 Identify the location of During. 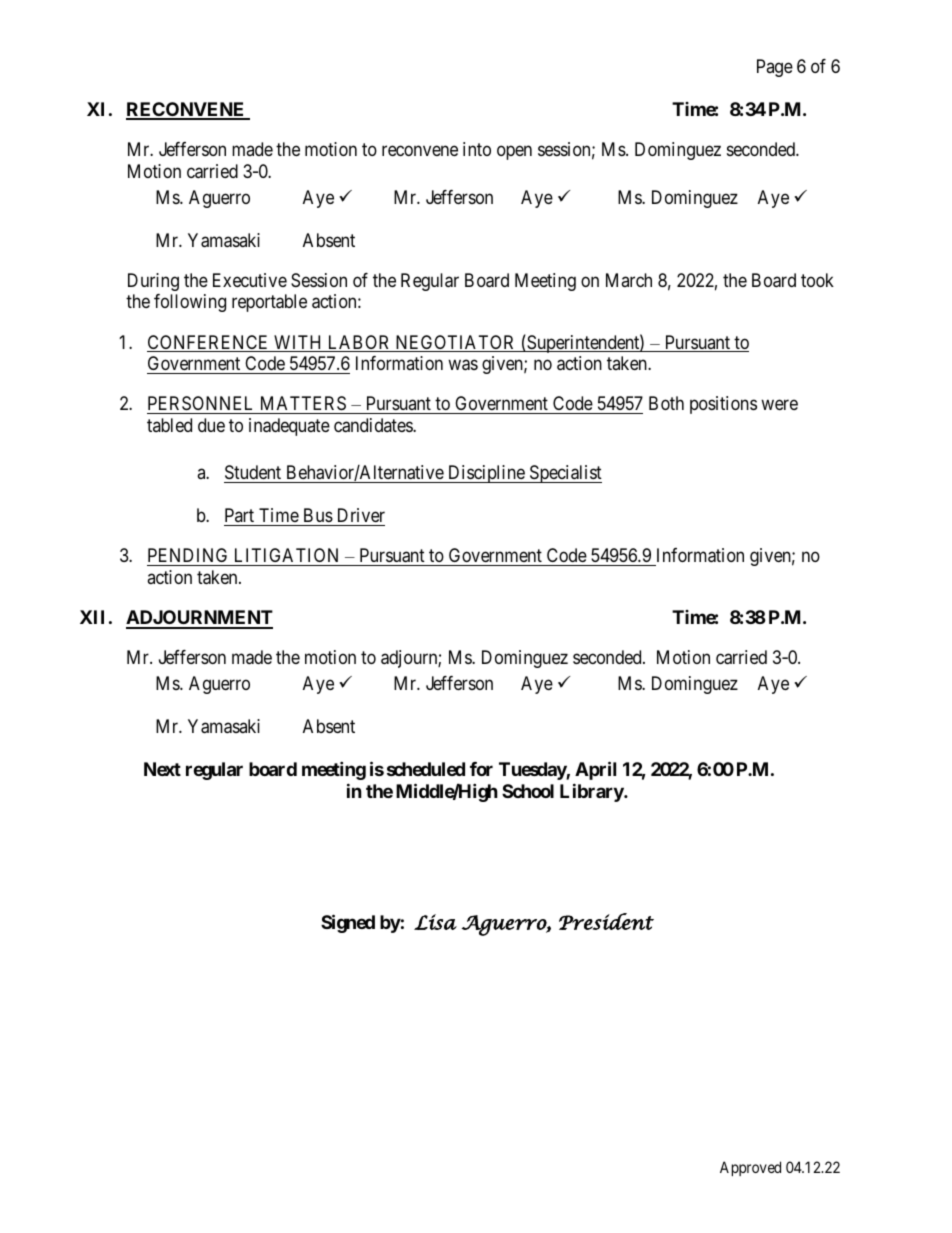
(153, 282).
